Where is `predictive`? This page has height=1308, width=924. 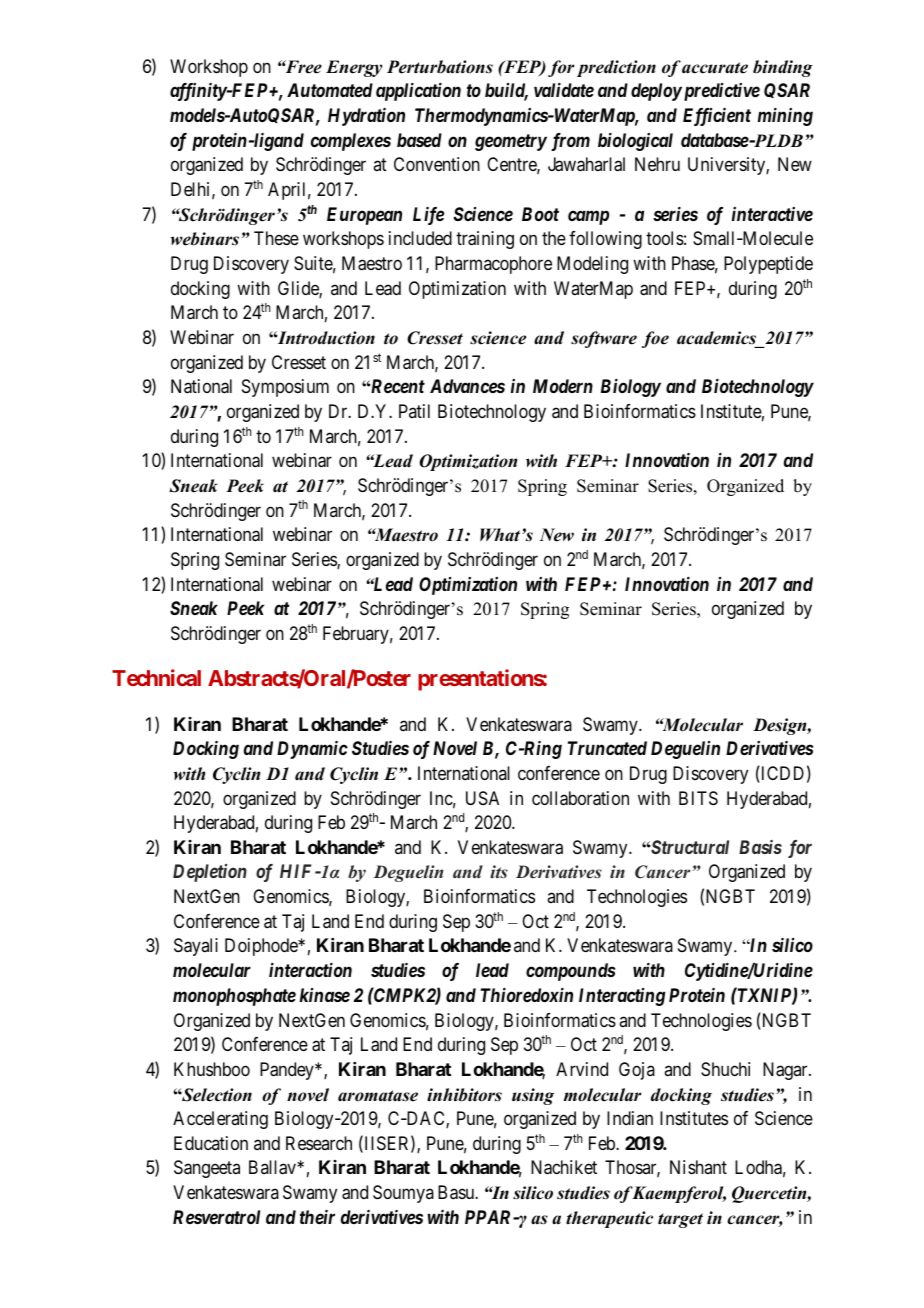 predictive is located at coordinates (720, 92).
